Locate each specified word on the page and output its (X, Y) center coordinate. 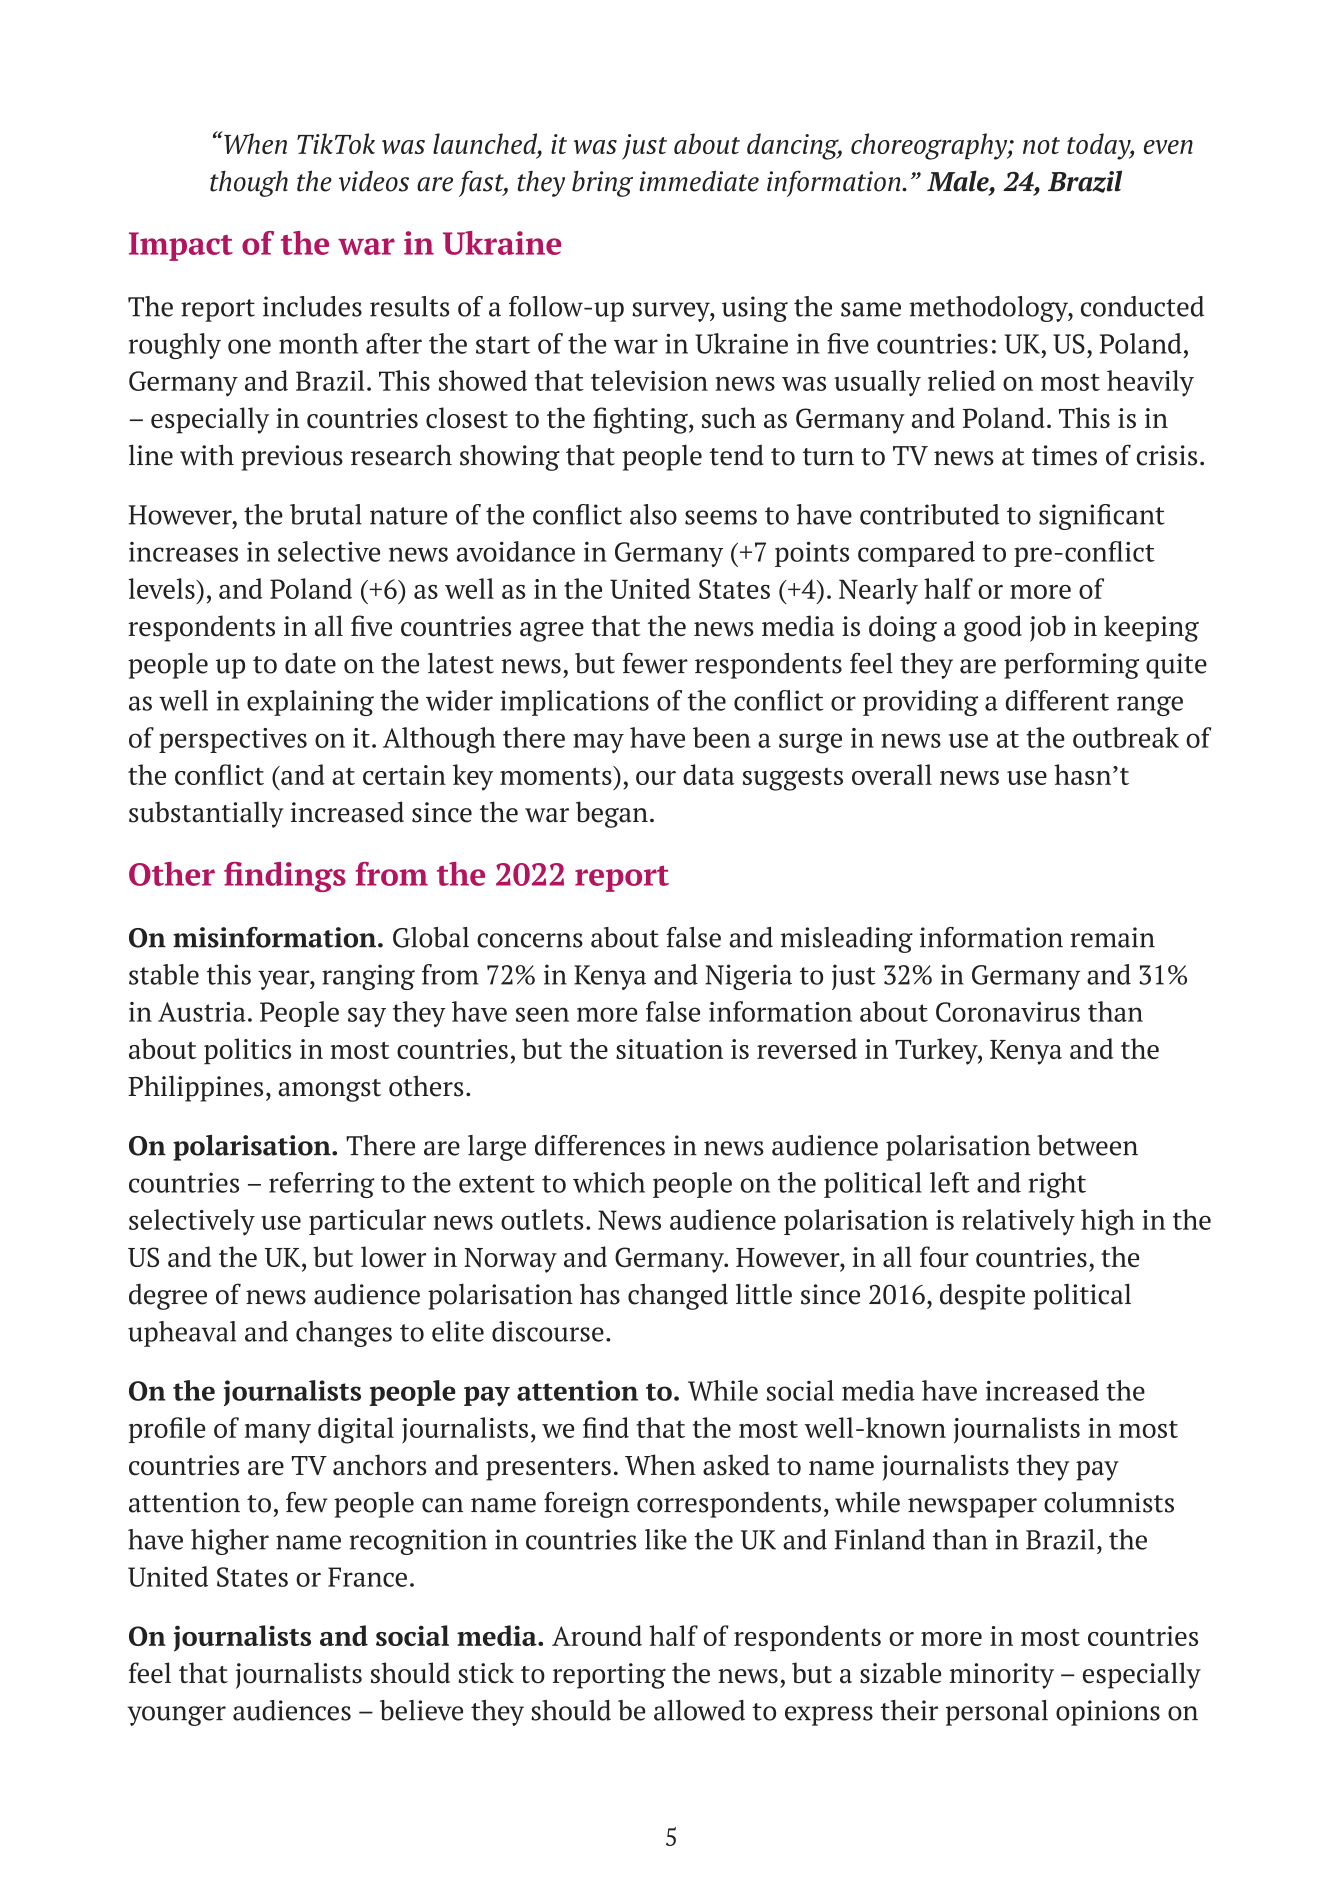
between (1087, 1145)
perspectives (233, 740)
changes (344, 1334)
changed (678, 1296)
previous (292, 458)
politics (247, 1051)
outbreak (1126, 737)
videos (374, 181)
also (653, 514)
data (708, 774)
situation (669, 1049)
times (1064, 455)
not (1041, 145)
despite (982, 1296)
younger (177, 1716)
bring (602, 183)
